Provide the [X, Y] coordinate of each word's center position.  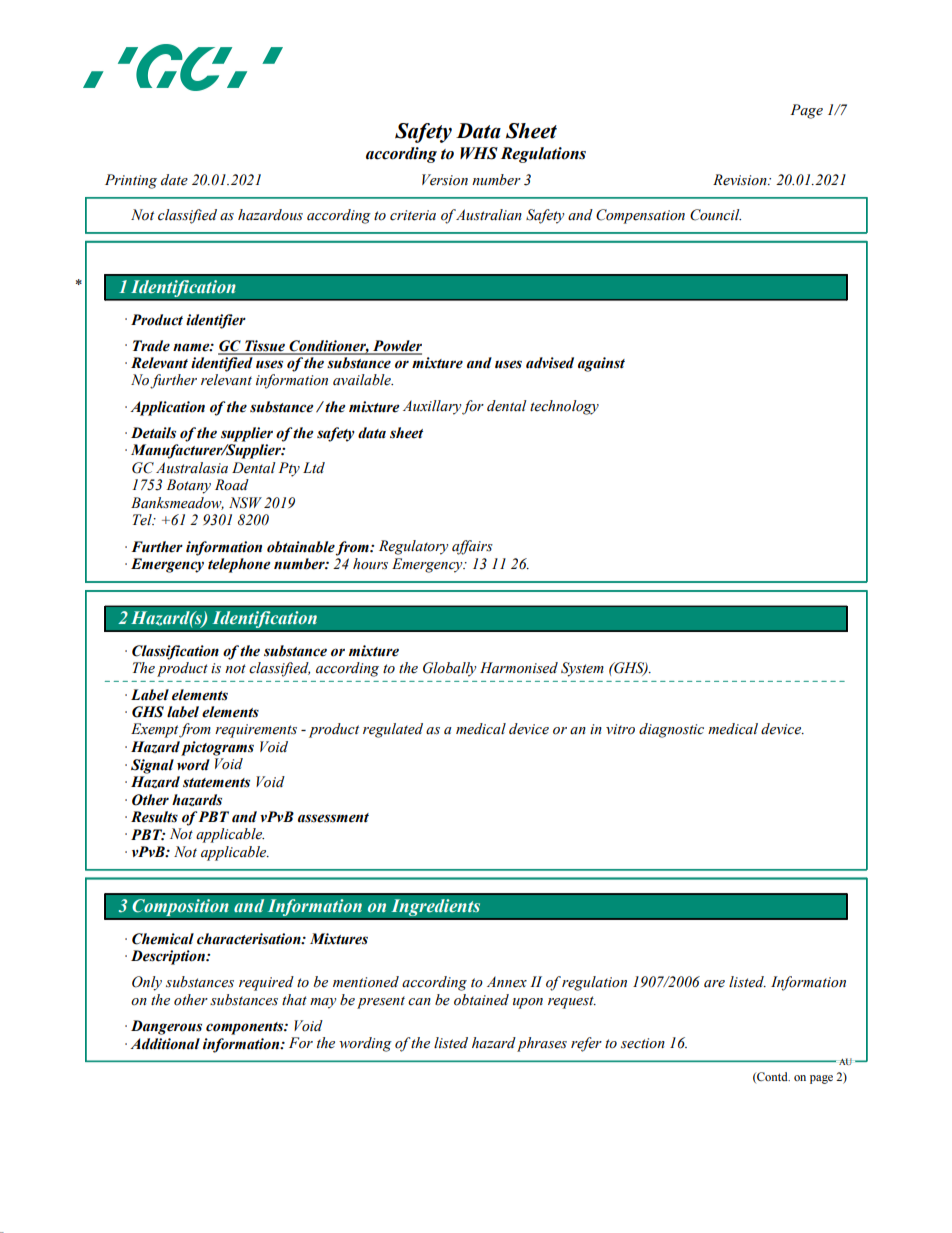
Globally [449, 669]
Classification [175, 652]
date [174, 180]
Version [445, 180]
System [582, 669]
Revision [741, 180]
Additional [165, 1044]
